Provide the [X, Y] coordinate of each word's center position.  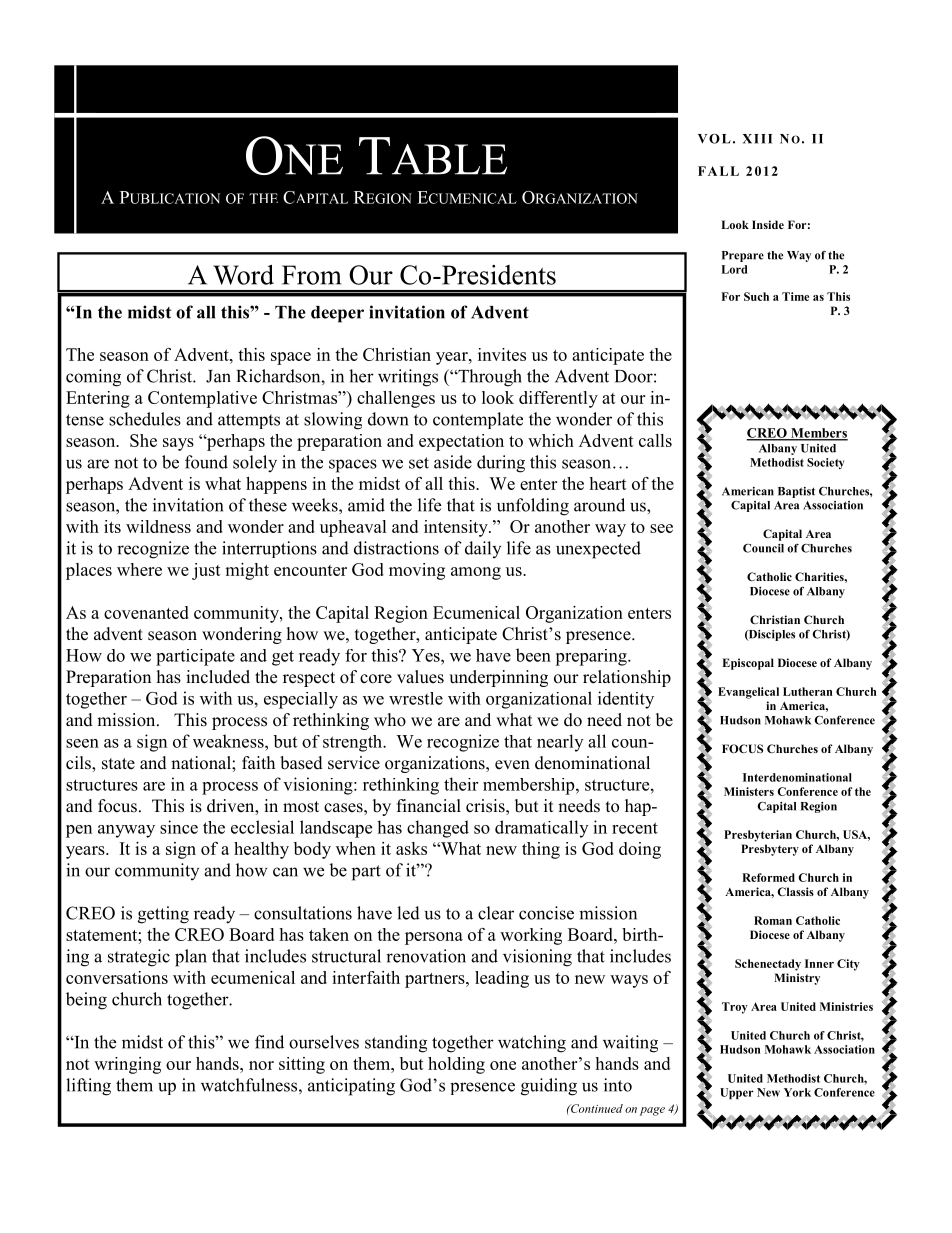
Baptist [796, 492]
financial [429, 805]
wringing [127, 1065]
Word [243, 275]
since [179, 827]
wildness [158, 526]
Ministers [749, 791]
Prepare [743, 256]
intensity [457, 528]
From [311, 275]
